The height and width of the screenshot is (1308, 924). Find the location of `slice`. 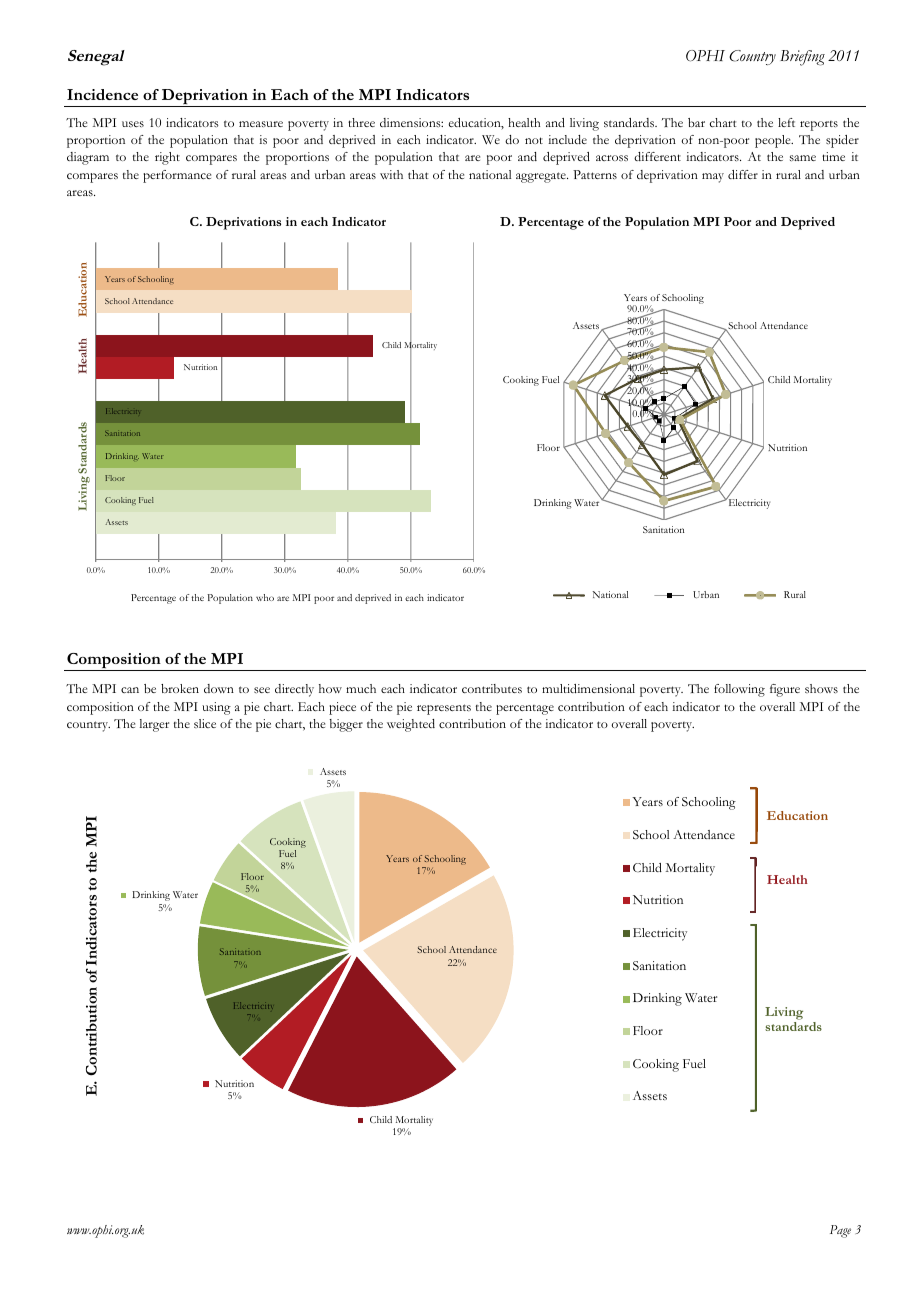

slice is located at coordinates (205, 723).
